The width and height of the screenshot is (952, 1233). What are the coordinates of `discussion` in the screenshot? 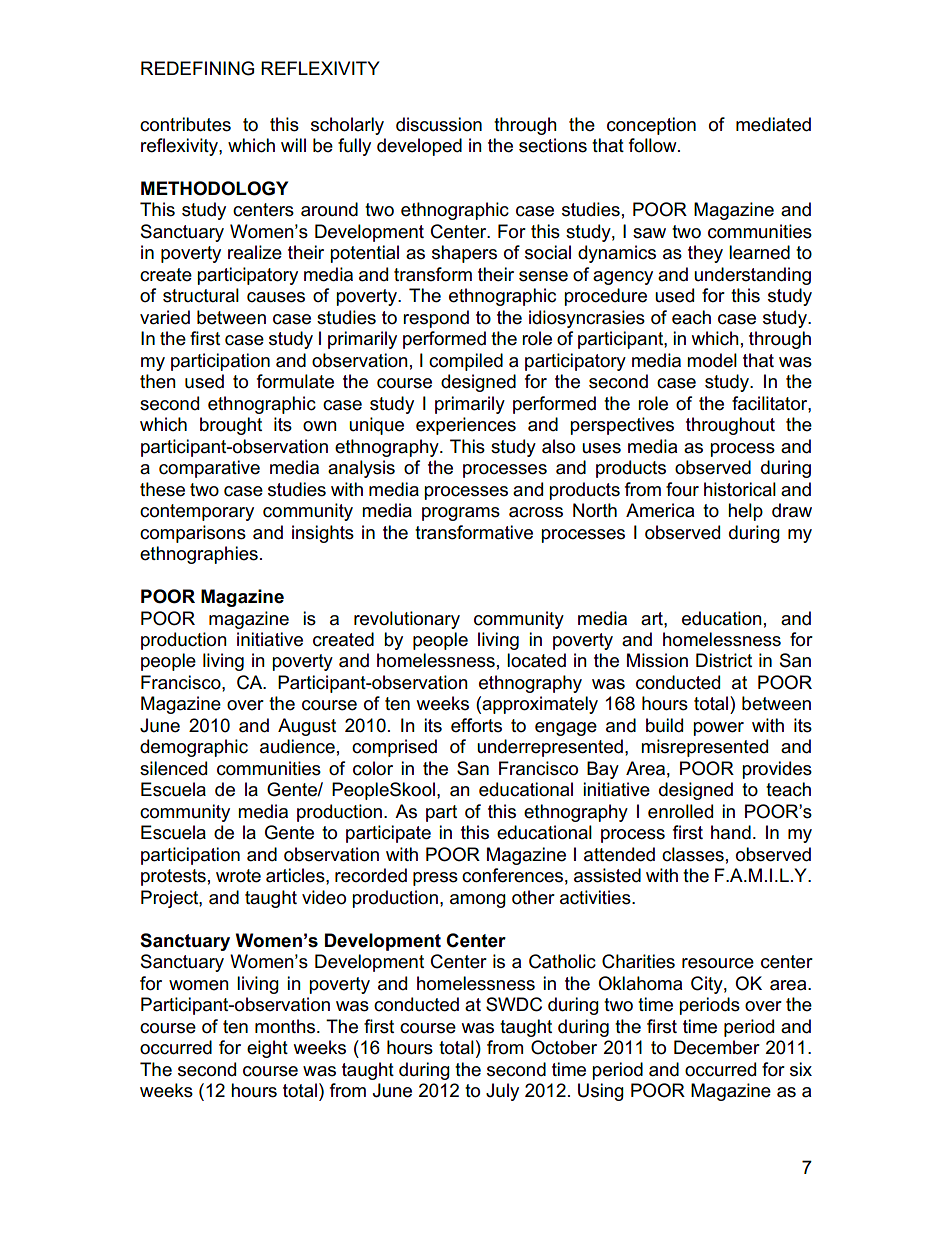 It's located at (439, 124).
